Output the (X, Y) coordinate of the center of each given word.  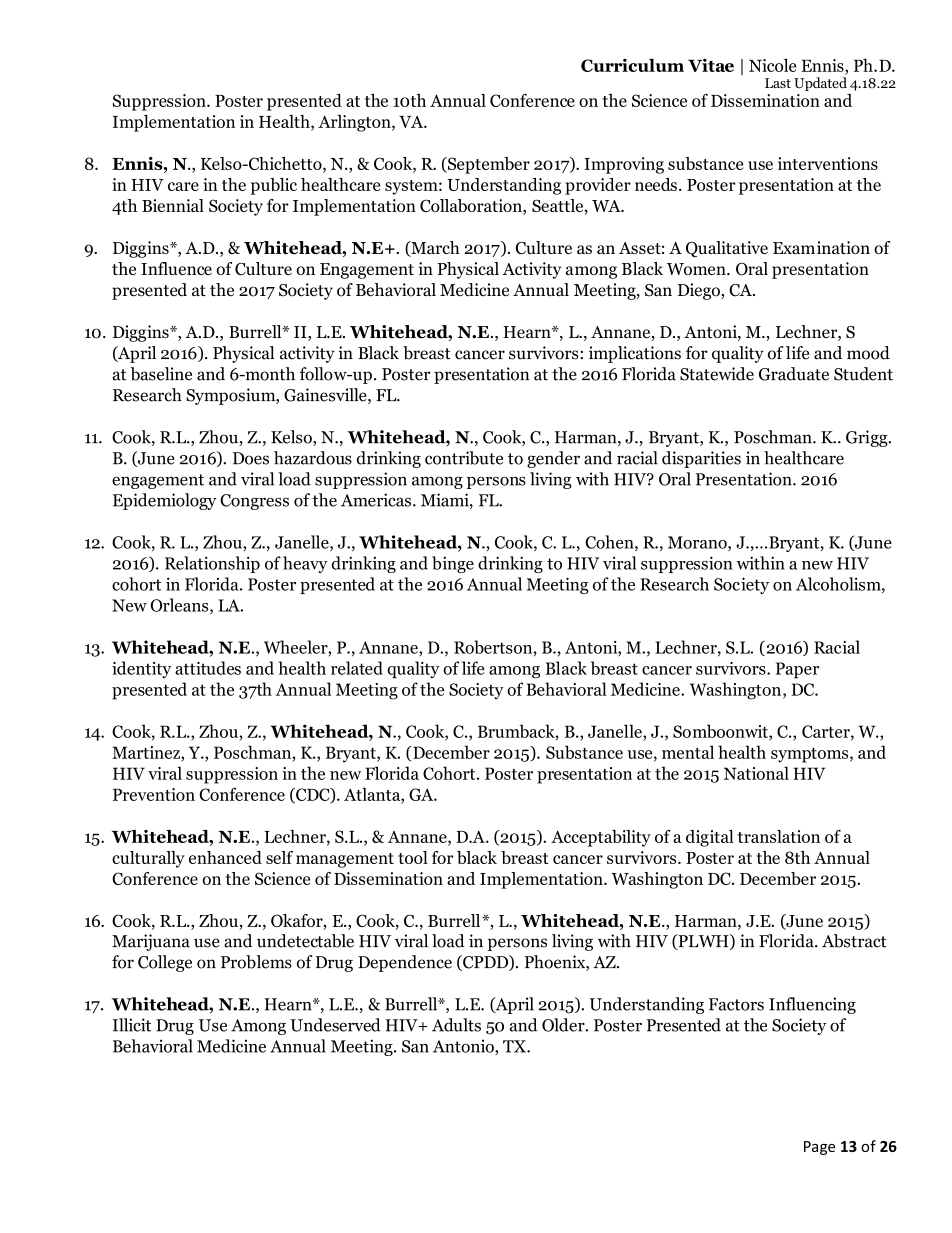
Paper (797, 670)
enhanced (225, 857)
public (274, 186)
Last (778, 83)
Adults (456, 1025)
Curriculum (632, 65)
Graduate (794, 374)
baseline (161, 374)
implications (635, 354)
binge (453, 564)
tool (413, 857)
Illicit (132, 1025)
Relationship (212, 564)
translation (779, 836)
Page (819, 1148)
